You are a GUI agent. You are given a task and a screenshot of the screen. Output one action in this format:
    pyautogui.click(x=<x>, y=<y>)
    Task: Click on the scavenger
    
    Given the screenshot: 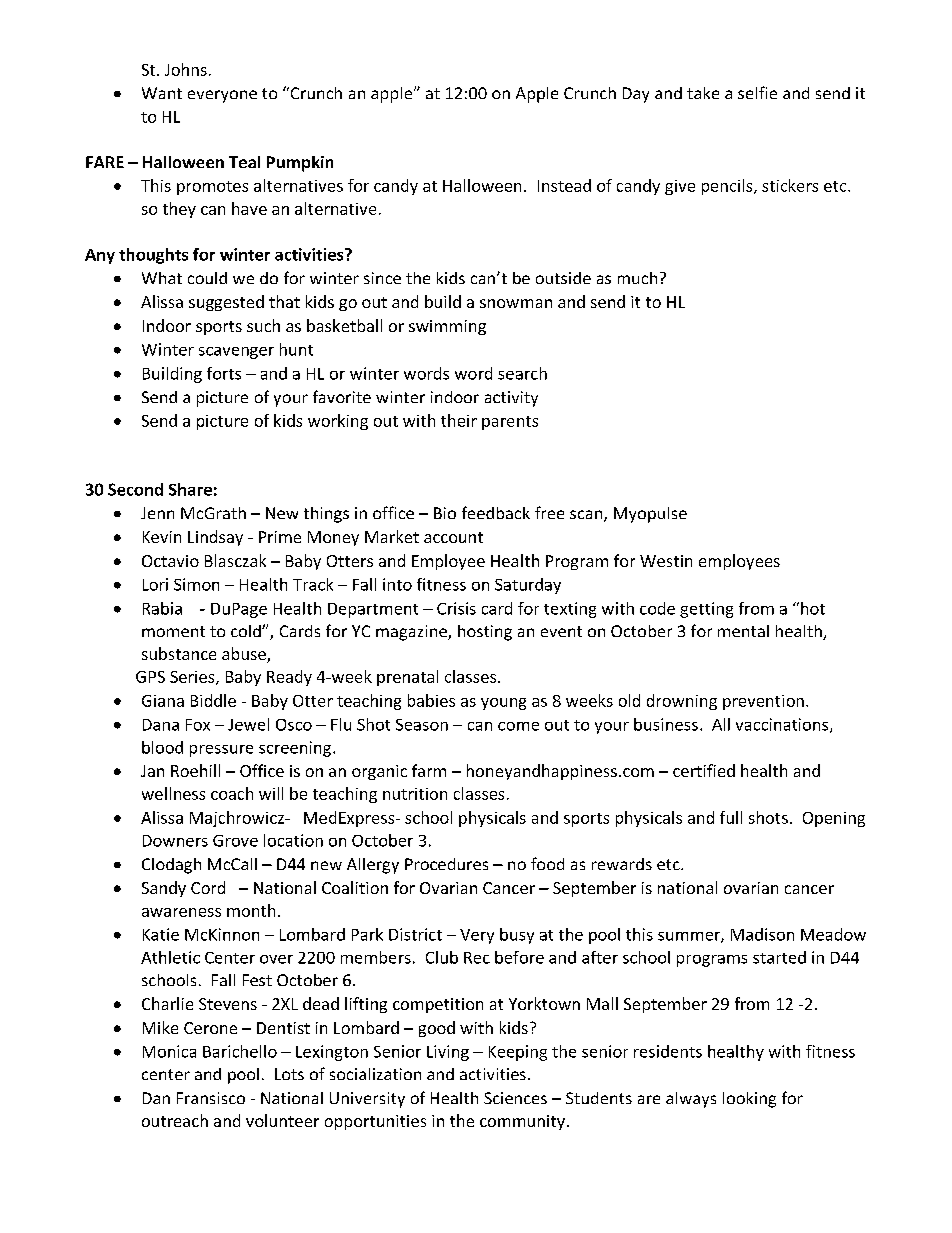 What is the action you would take?
    pyautogui.click(x=236, y=353)
